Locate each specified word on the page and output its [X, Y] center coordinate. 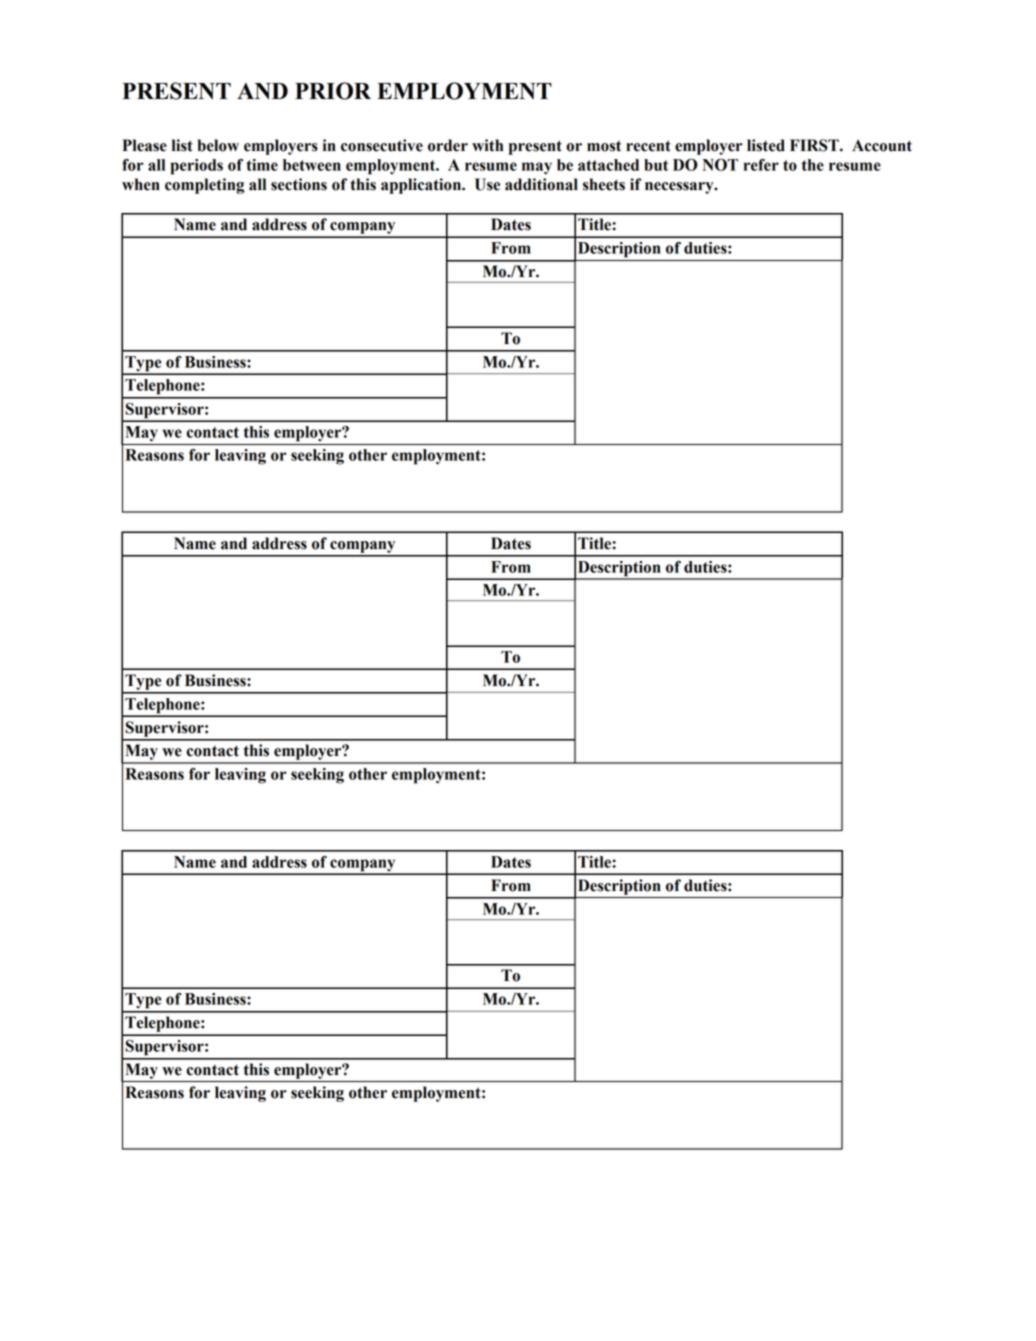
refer [761, 165]
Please [144, 145]
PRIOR [333, 91]
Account [882, 145]
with [488, 145]
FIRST [815, 145]
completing [204, 186]
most [604, 146]
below [218, 145]
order [448, 145]
